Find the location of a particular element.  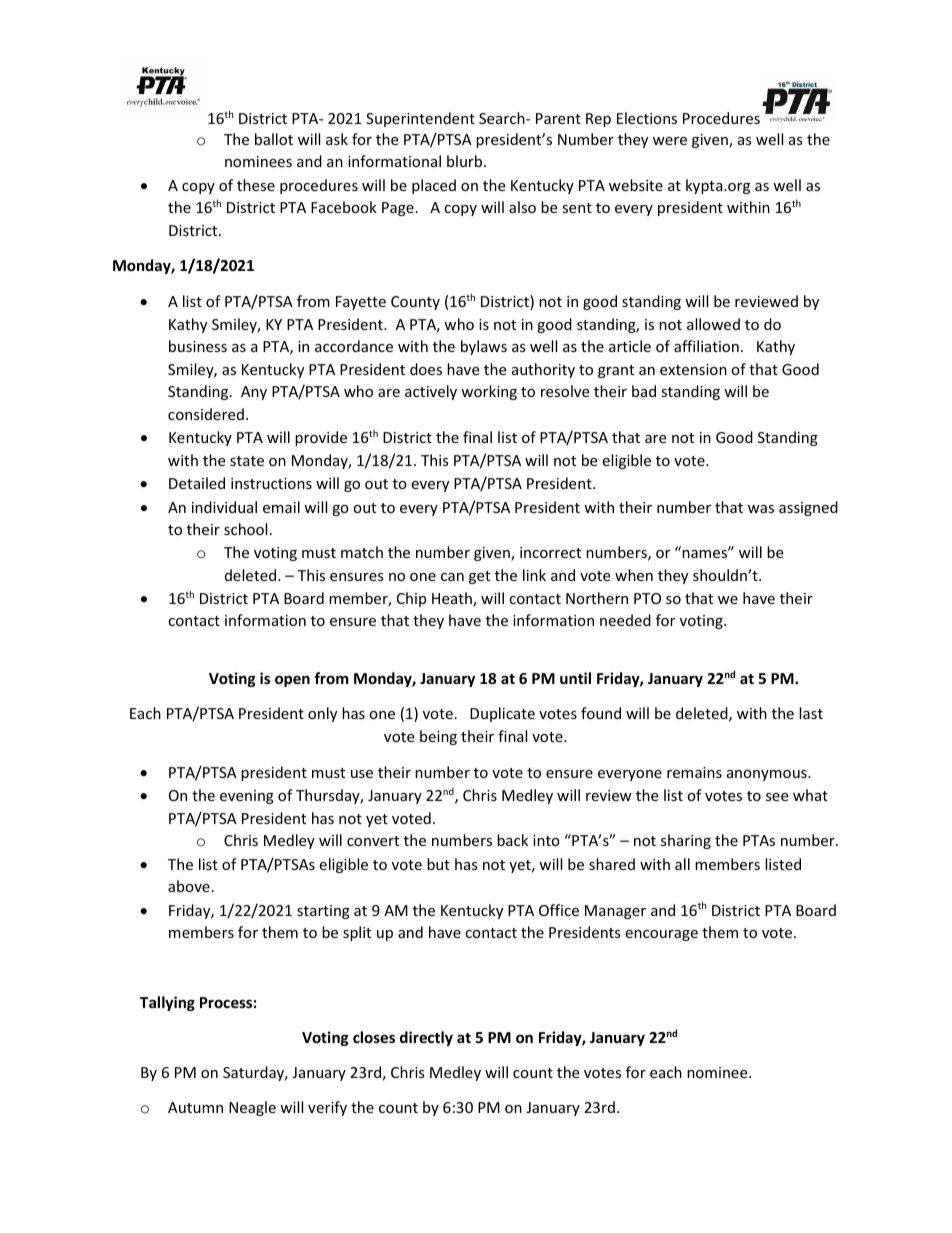

school is located at coordinates (245, 529).
